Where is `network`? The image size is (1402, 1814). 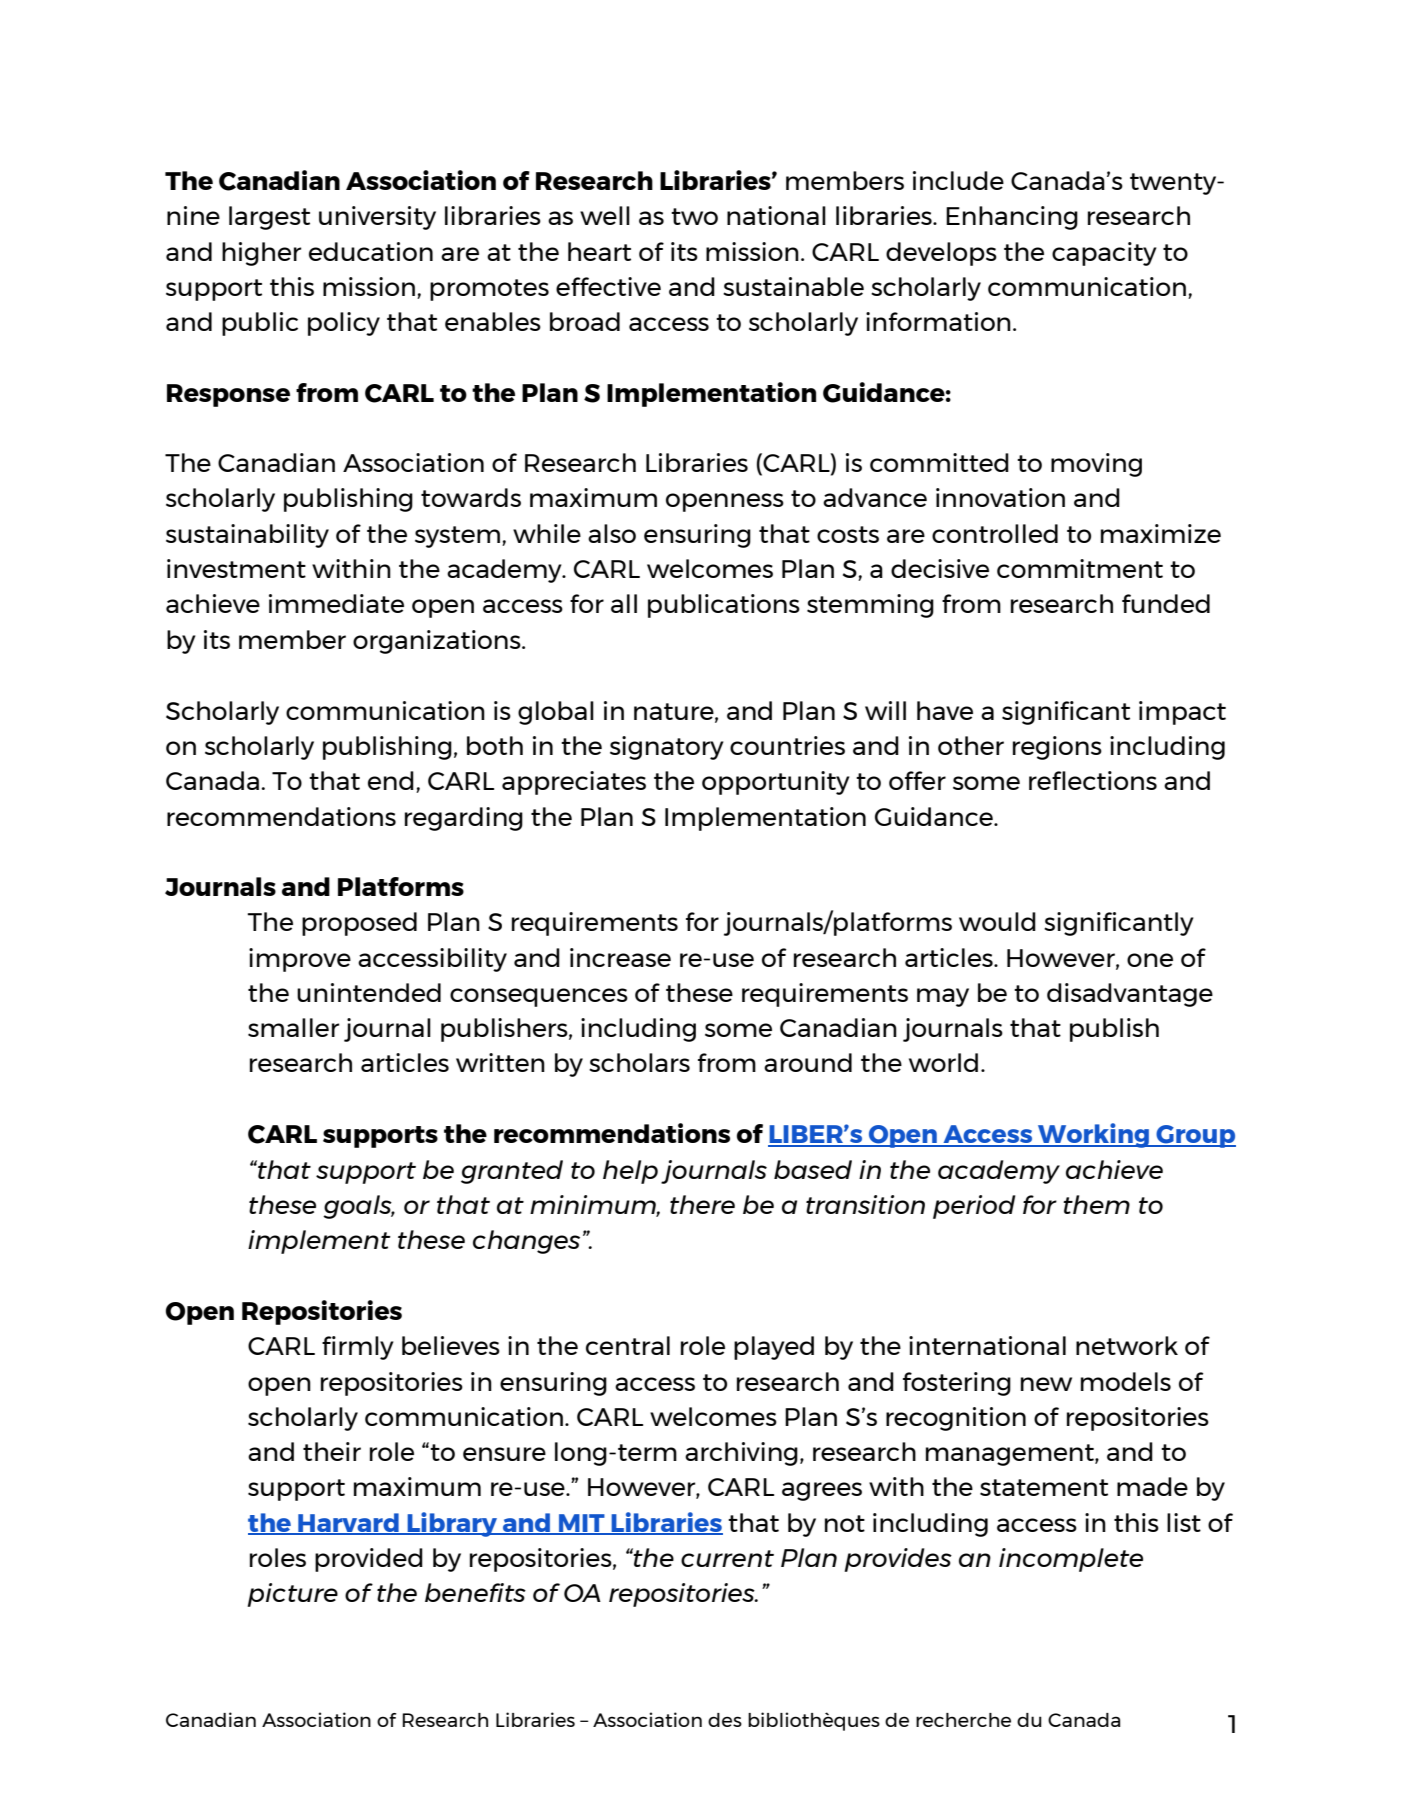
network is located at coordinates (1127, 1345).
